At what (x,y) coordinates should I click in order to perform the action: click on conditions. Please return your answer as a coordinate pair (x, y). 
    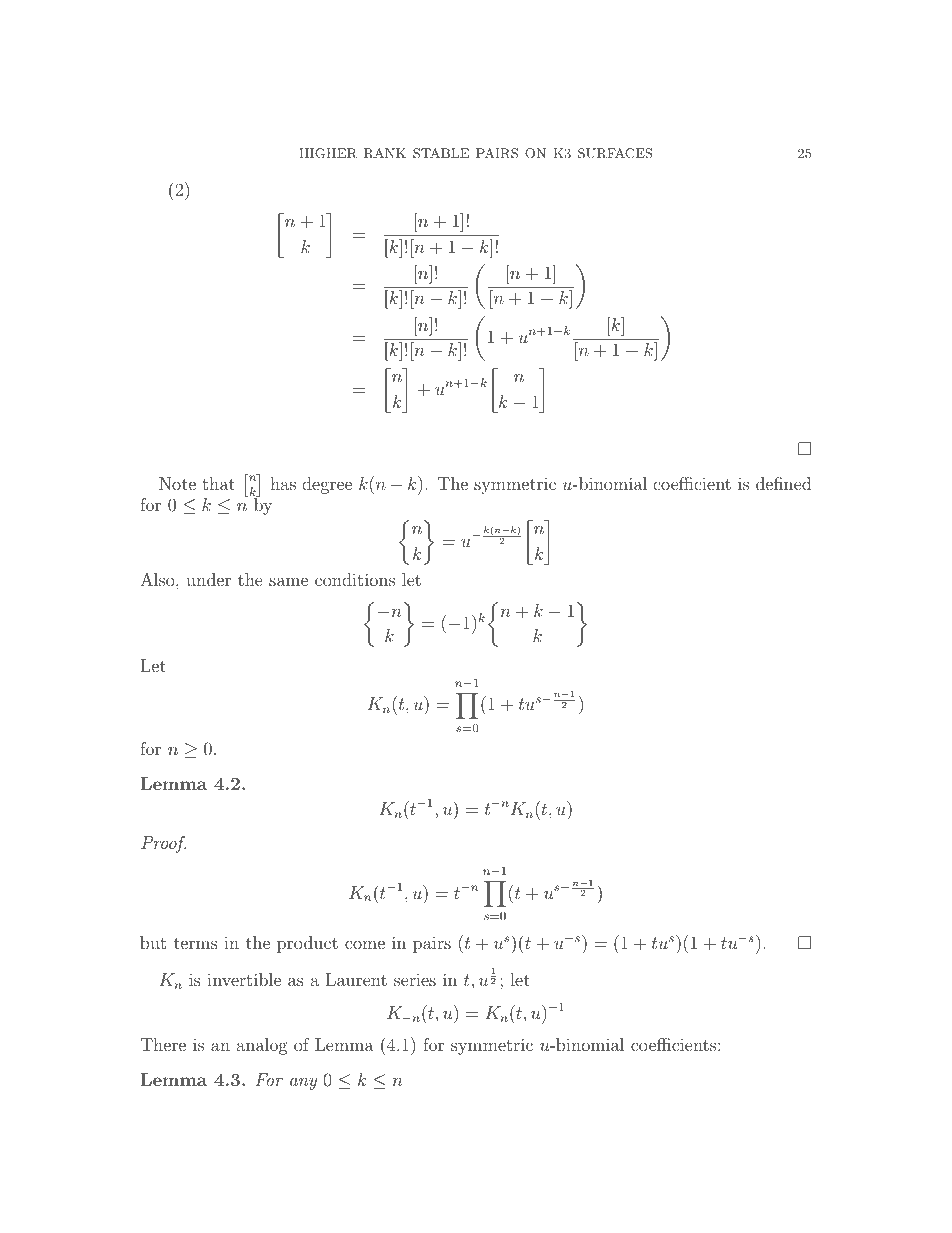
    Looking at the image, I should click on (355, 579).
